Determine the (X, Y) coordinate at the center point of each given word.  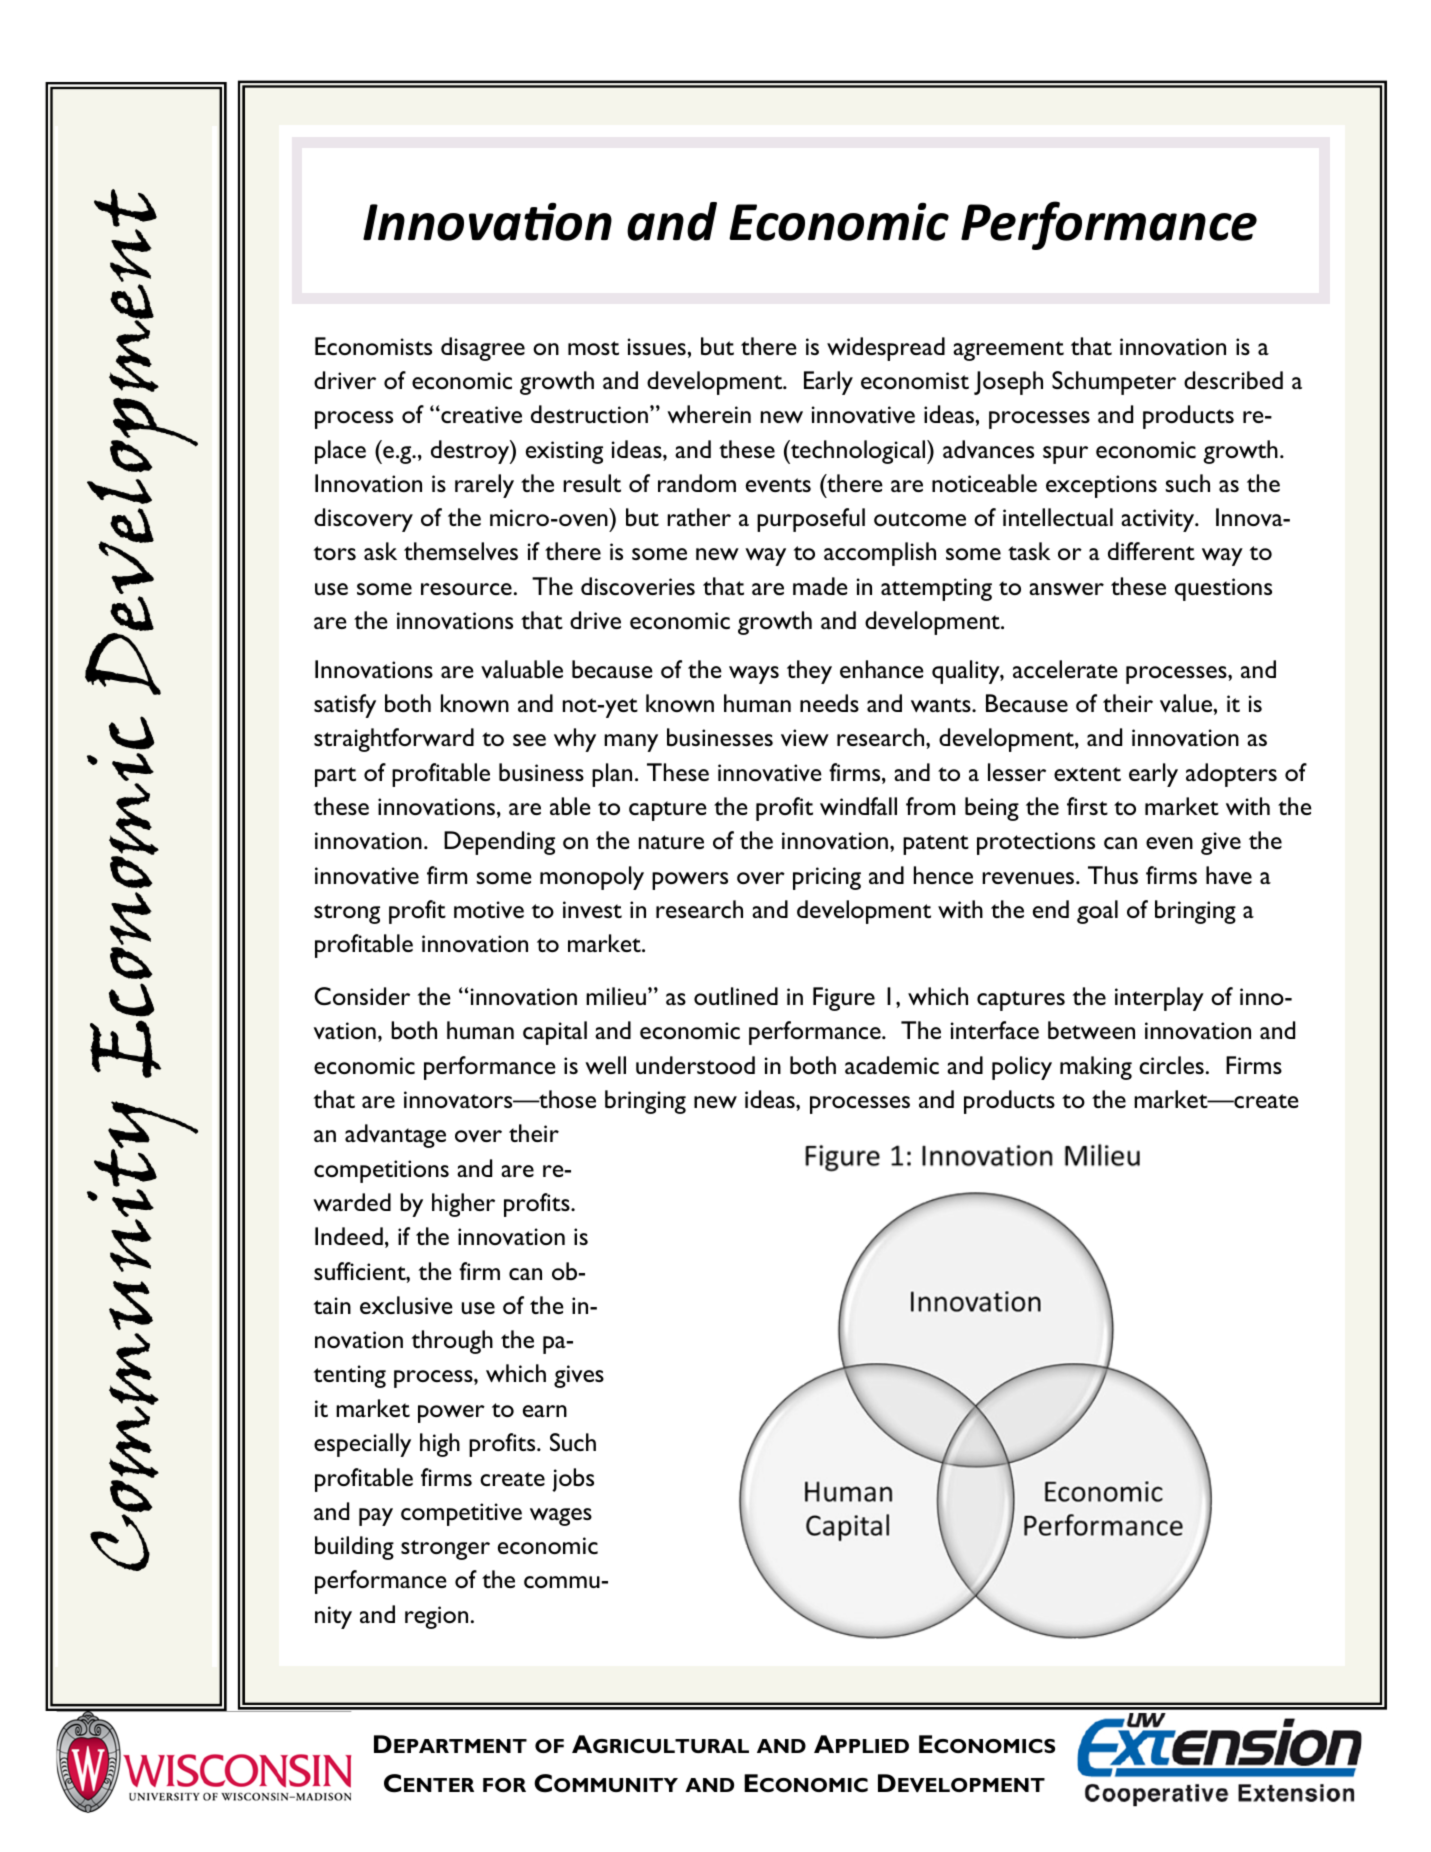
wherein (709, 414)
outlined (736, 996)
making (1096, 1068)
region (436, 1617)
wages (561, 1517)
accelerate (1065, 669)
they (809, 672)
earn (545, 1411)
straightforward (394, 740)
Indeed (349, 1236)
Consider (362, 996)
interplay (1159, 999)
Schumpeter (1114, 383)
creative (480, 414)
